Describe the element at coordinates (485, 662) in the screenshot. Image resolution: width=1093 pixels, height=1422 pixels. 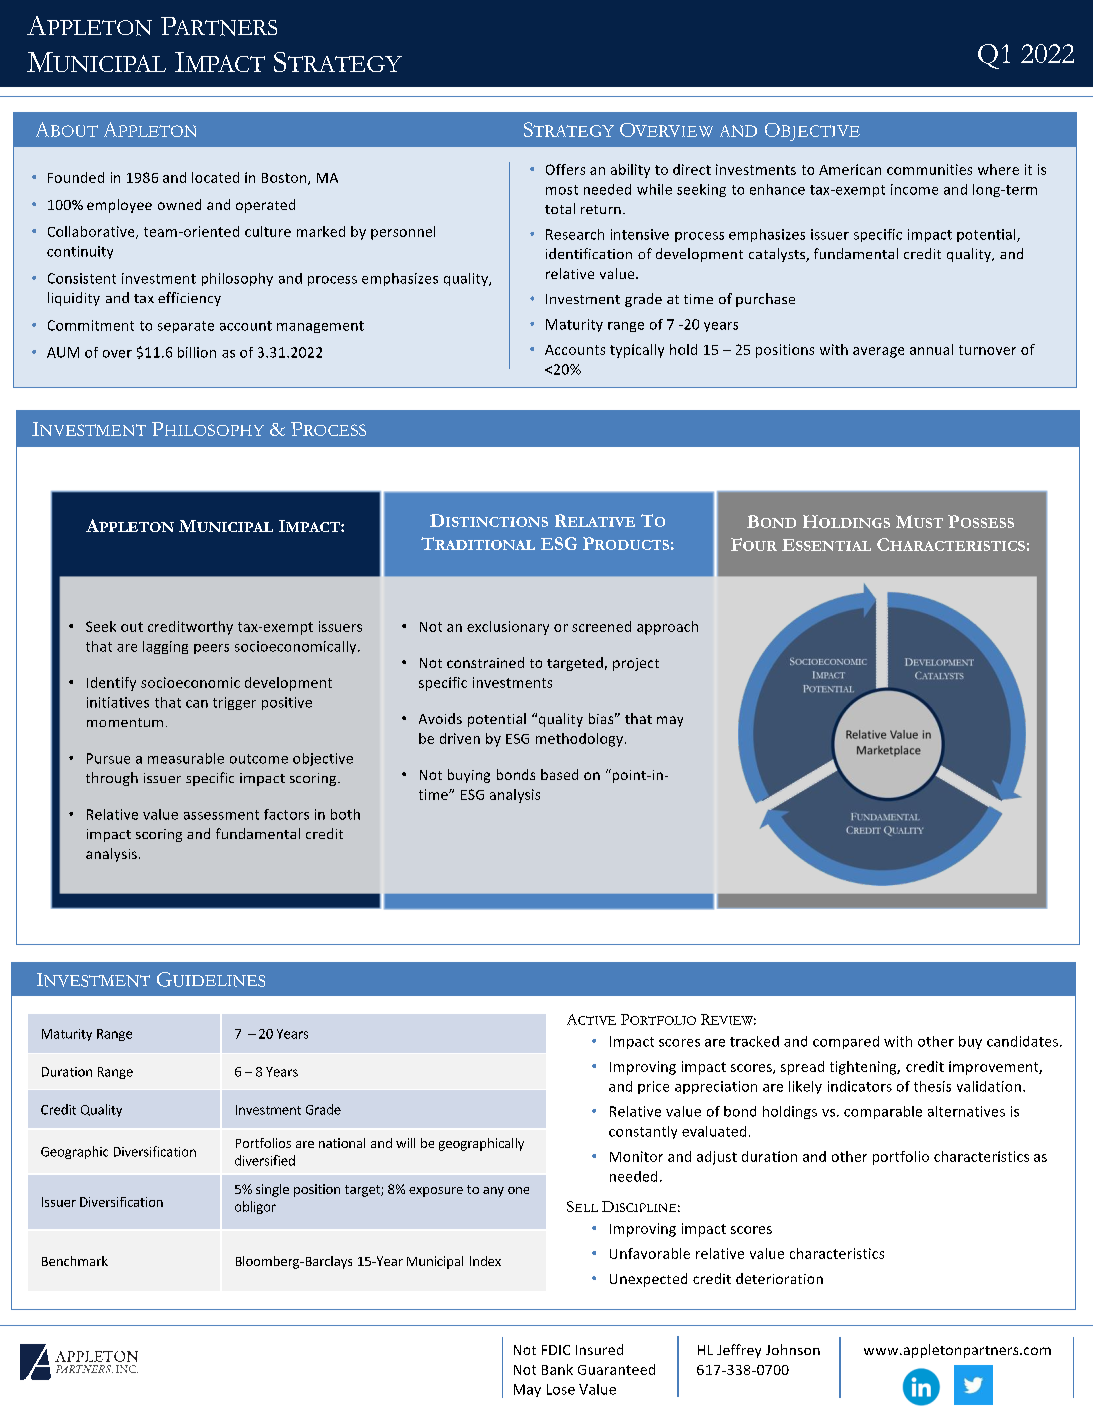
I see `constrained` at that location.
